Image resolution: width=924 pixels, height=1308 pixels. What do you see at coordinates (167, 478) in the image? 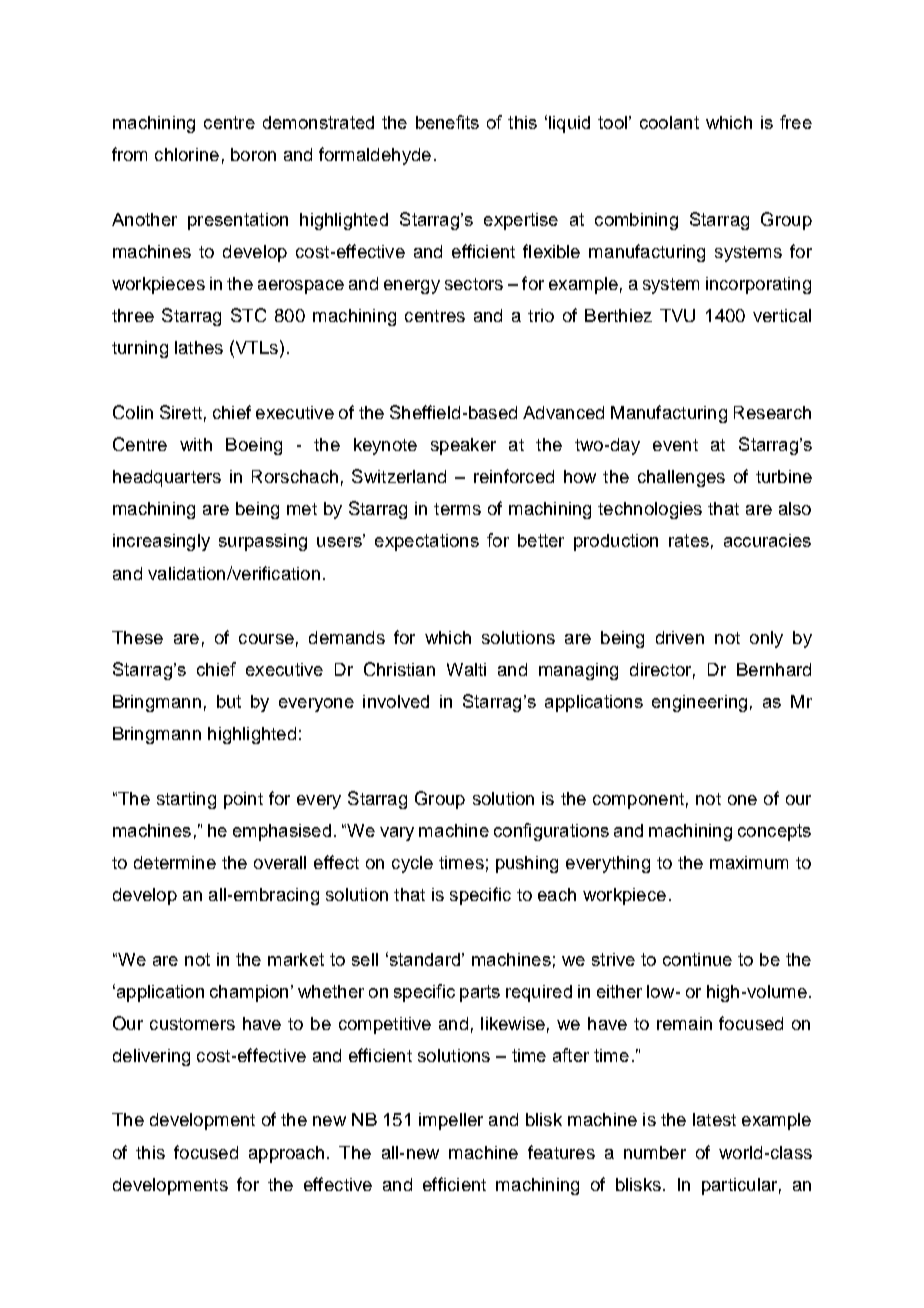
I see `headquarters` at bounding box center [167, 478].
